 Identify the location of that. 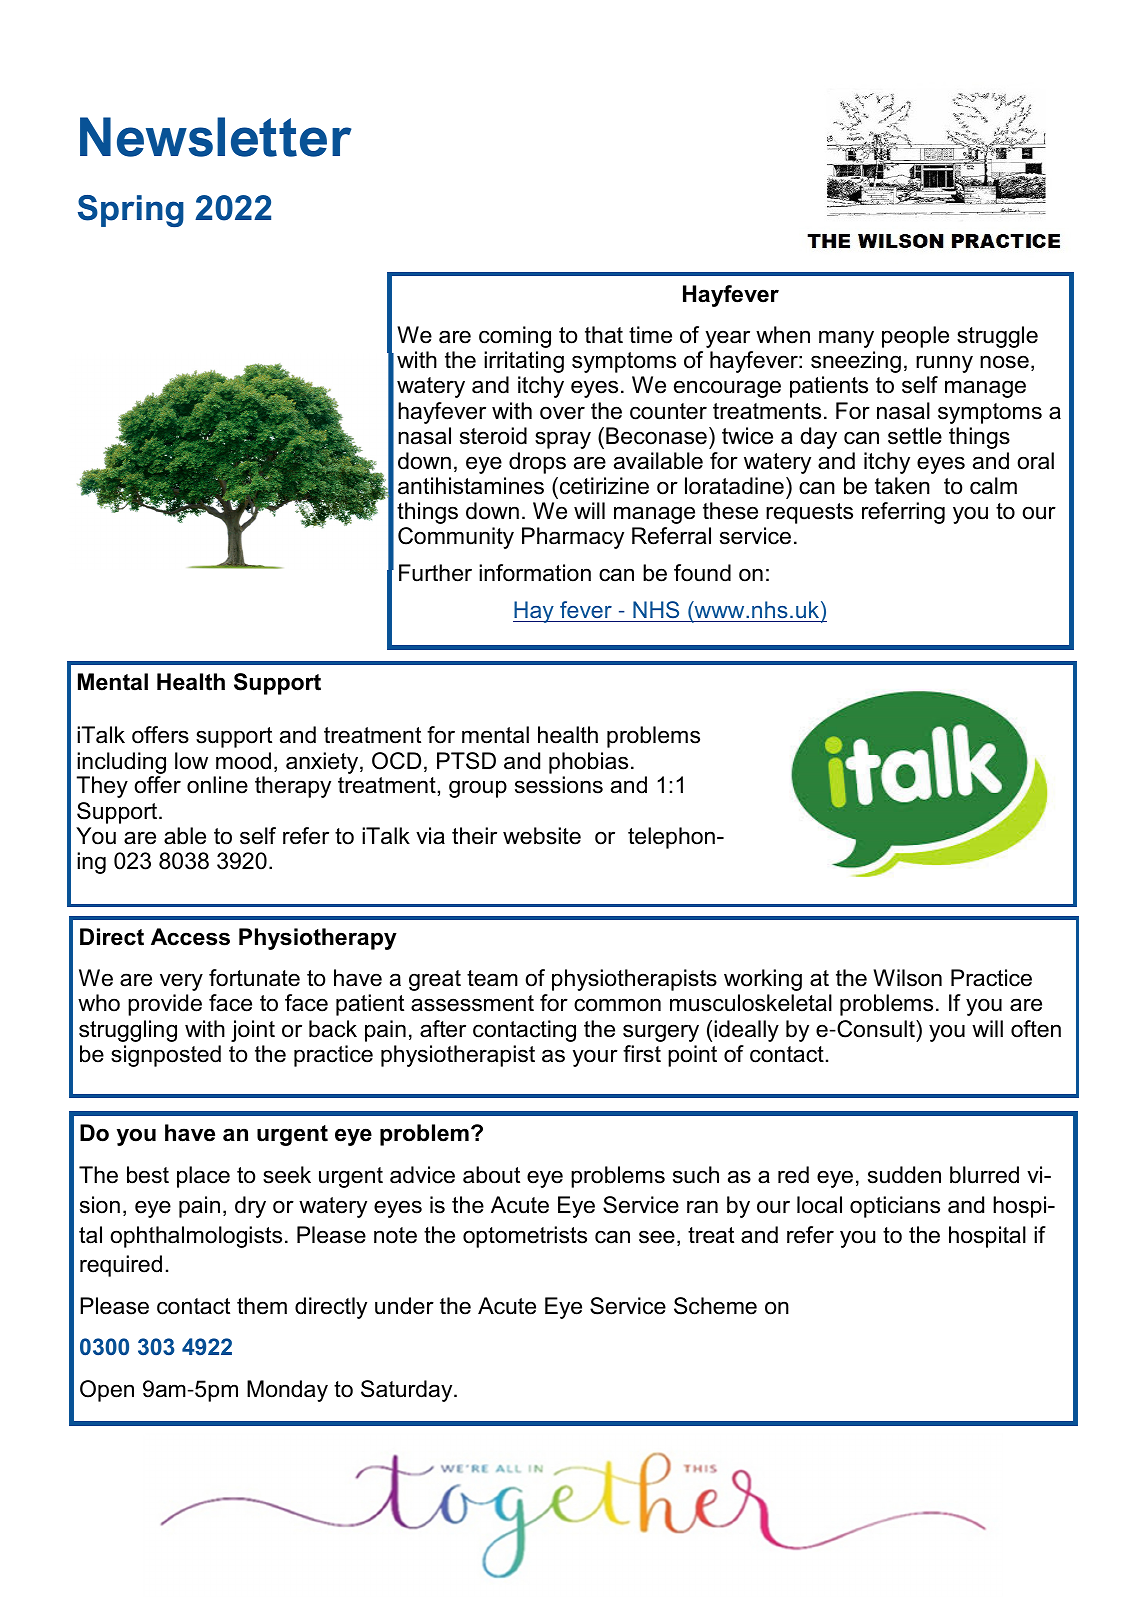
(604, 335).
